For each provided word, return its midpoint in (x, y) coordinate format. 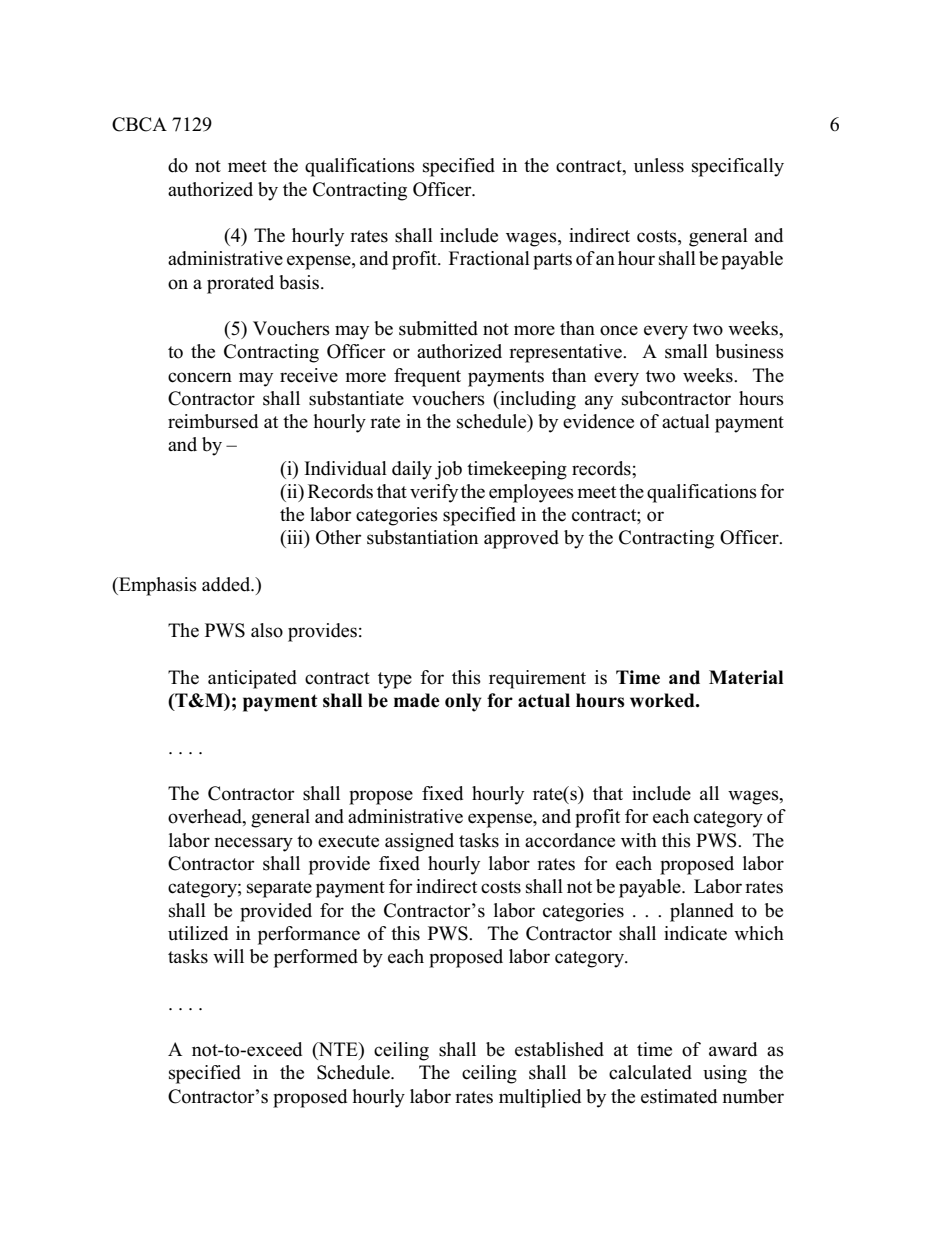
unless (659, 165)
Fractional (489, 258)
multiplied (540, 1098)
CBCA (139, 124)
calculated (650, 1072)
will (228, 956)
